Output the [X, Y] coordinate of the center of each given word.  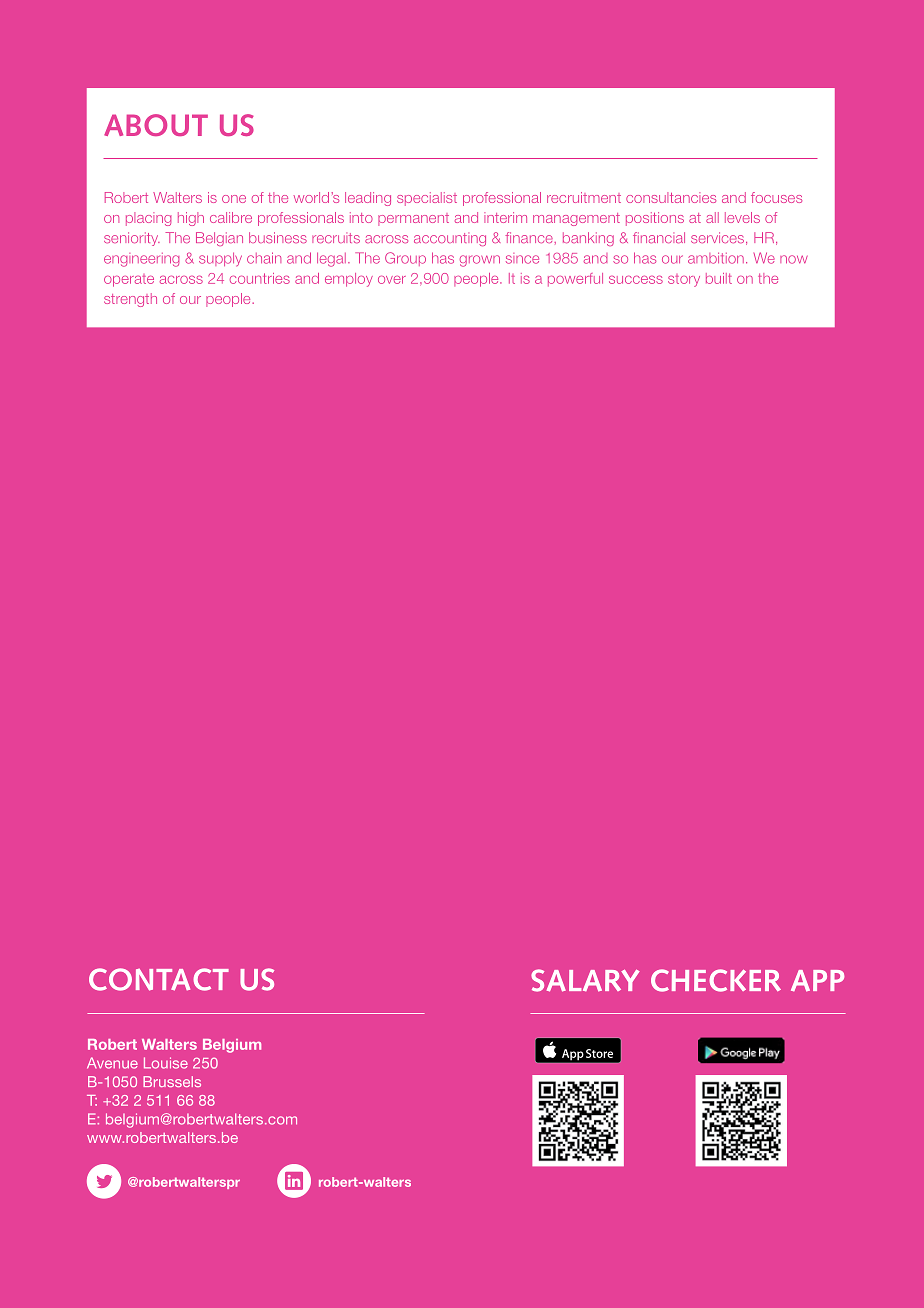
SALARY [585, 980]
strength [130, 300]
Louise [166, 1063]
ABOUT [156, 125]
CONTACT [159, 979]
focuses [776, 197]
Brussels [172, 1081]
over [392, 280]
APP [817, 981]
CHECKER [716, 980]
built [719, 278]
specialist [427, 199]
